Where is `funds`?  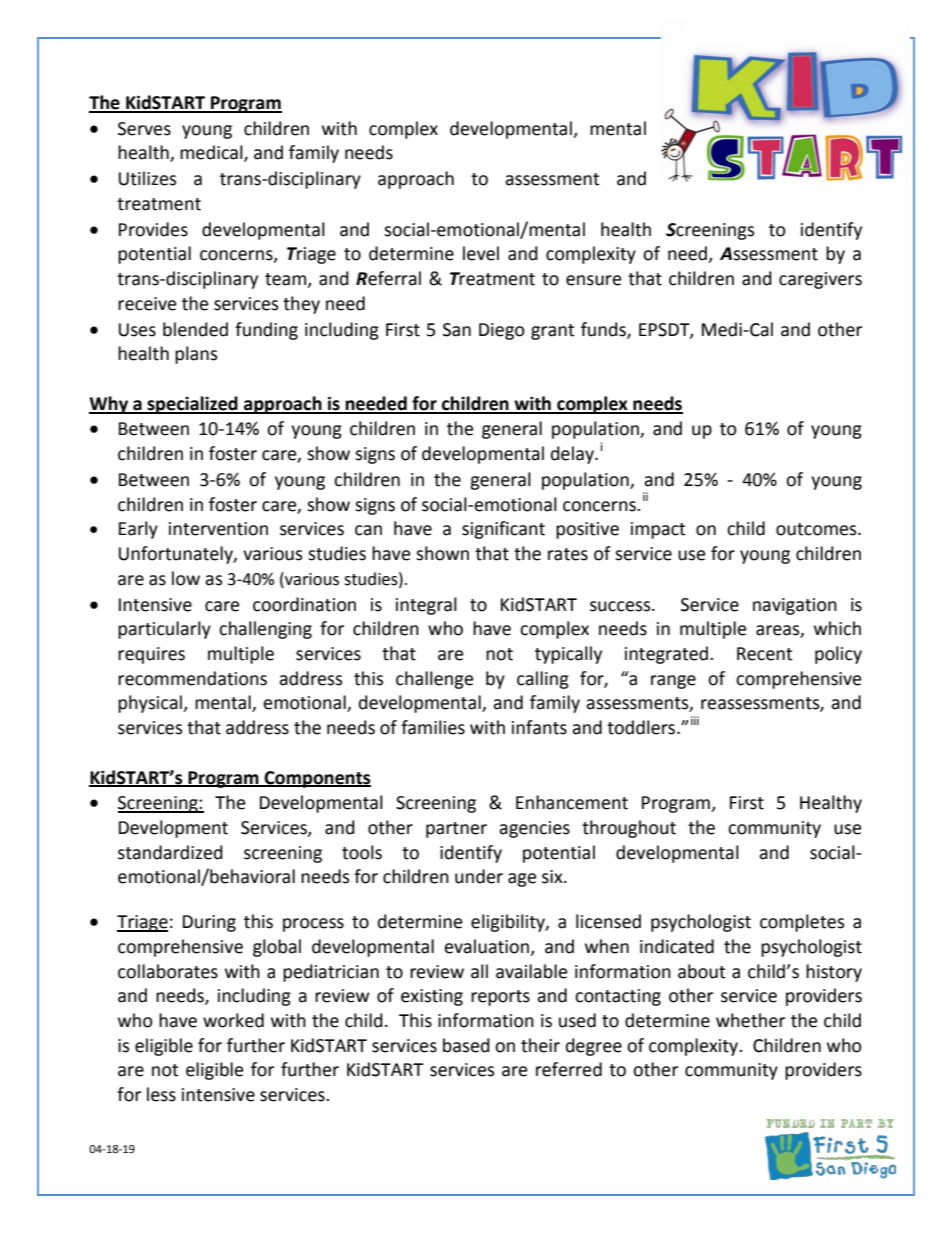
funds is located at coordinates (604, 330).
